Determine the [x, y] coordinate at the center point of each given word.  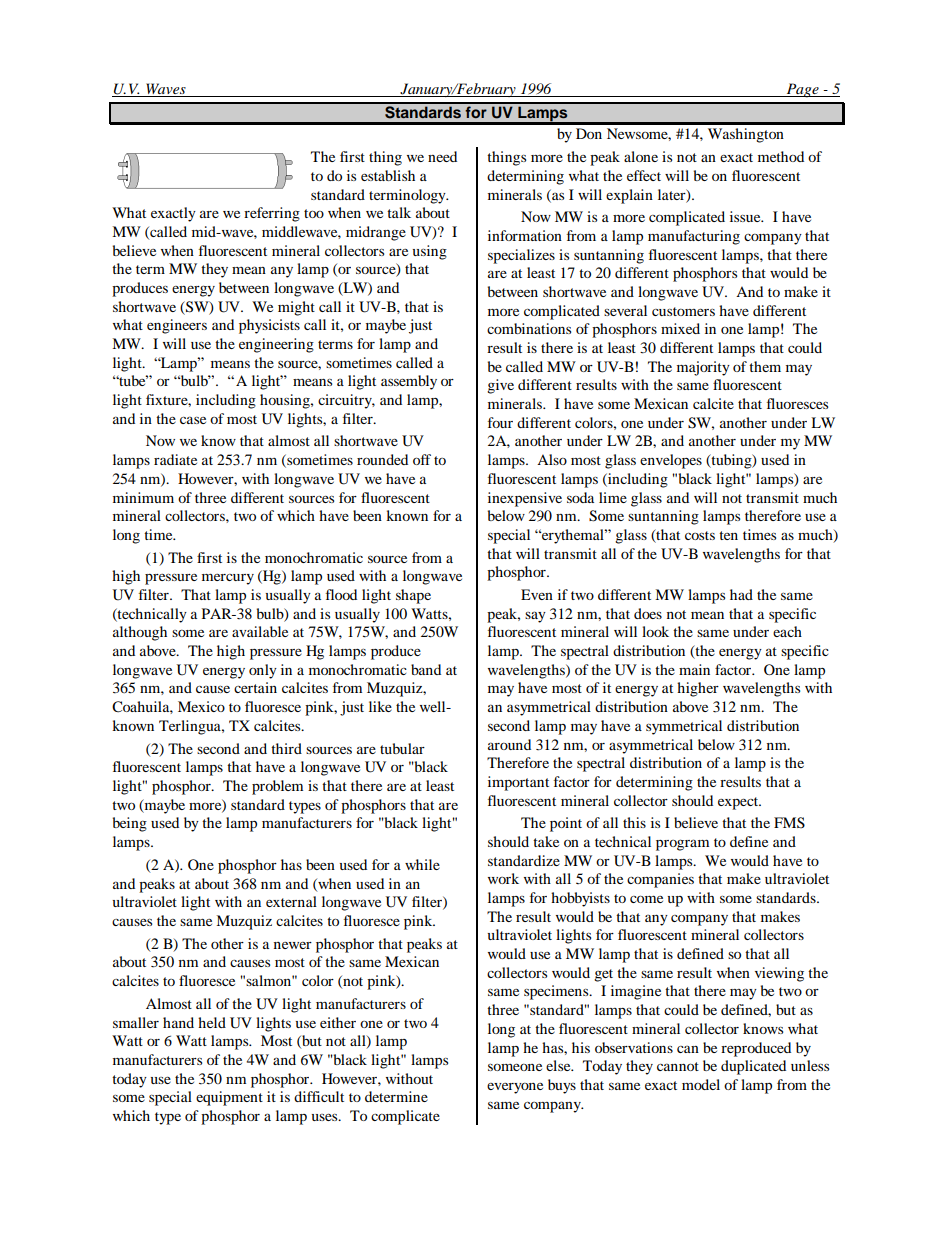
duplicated [753, 1067]
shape [413, 596]
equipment [229, 1098]
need [442, 156]
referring [272, 214]
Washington [746, 135]
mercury [228, 579]
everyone [515, 1088]
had [741, 594]
